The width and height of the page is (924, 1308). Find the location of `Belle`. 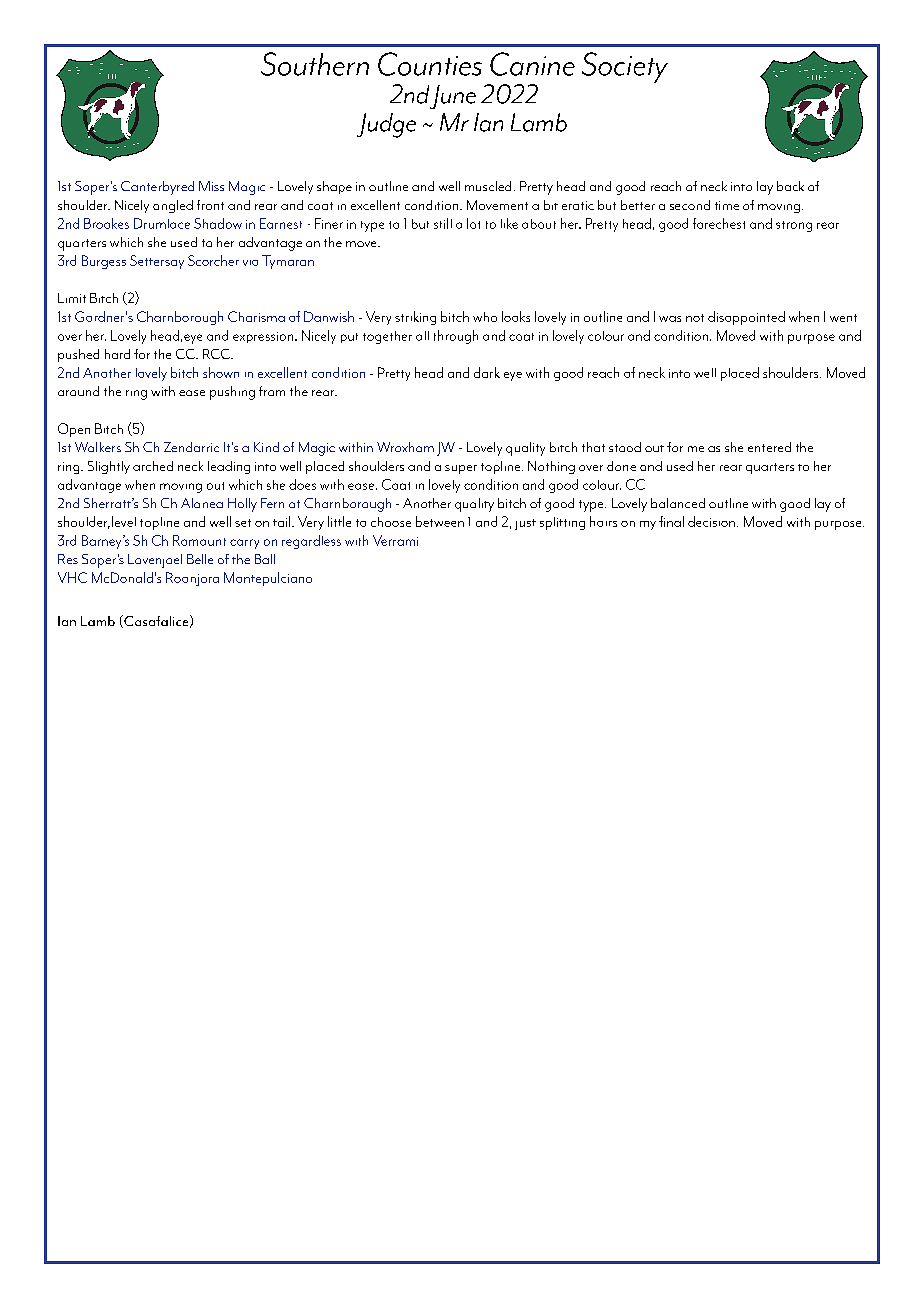

Belle is located at coordinates (200, 559).
